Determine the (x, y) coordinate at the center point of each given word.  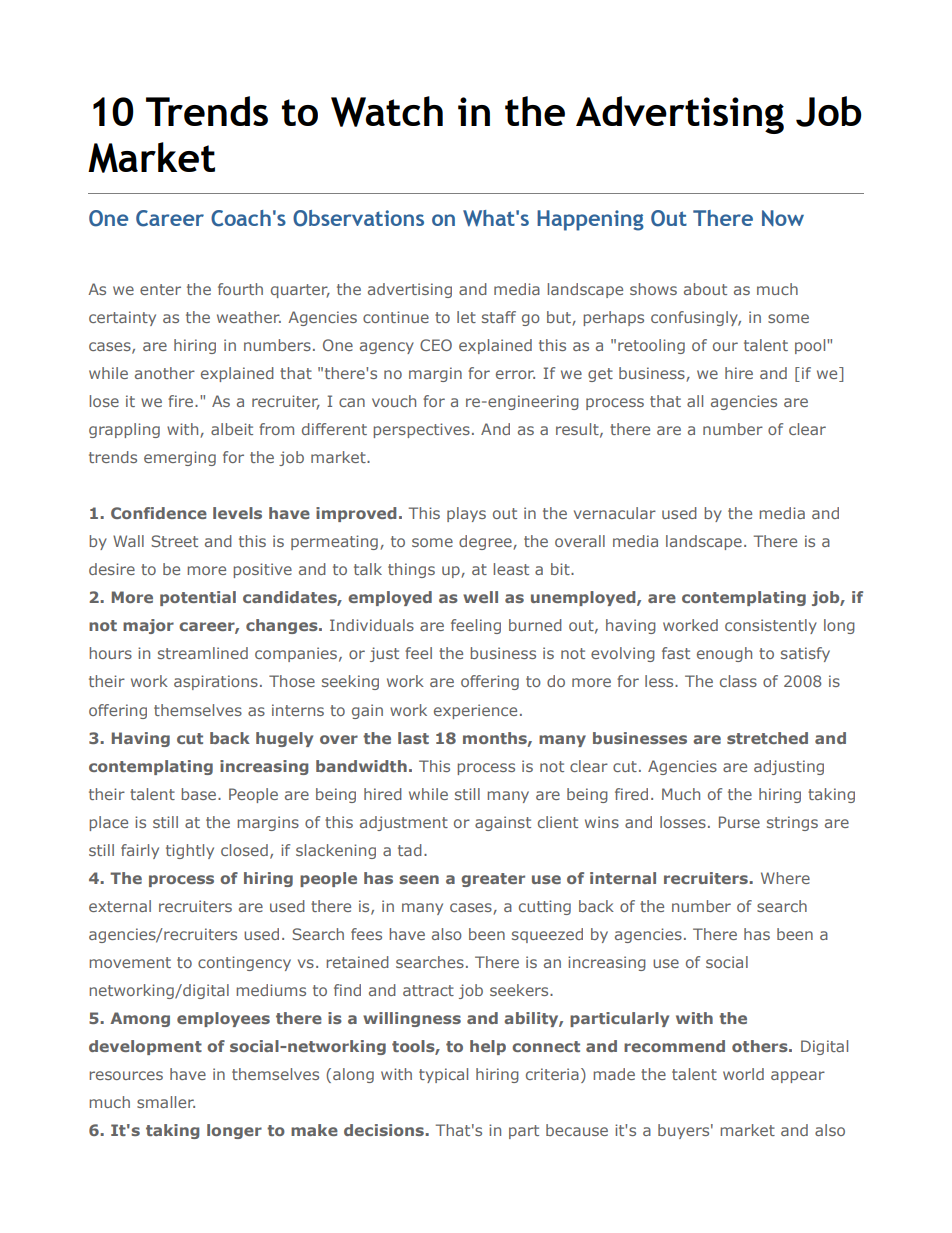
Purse (739, 822)
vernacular (615, 513)
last (413, 738)
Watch (387, 111)
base (198, 794)
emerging (180, 458)
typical (443, 1075)
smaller (166, 1102)
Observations (358, 218)
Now (783, 218)
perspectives (421, 430)
